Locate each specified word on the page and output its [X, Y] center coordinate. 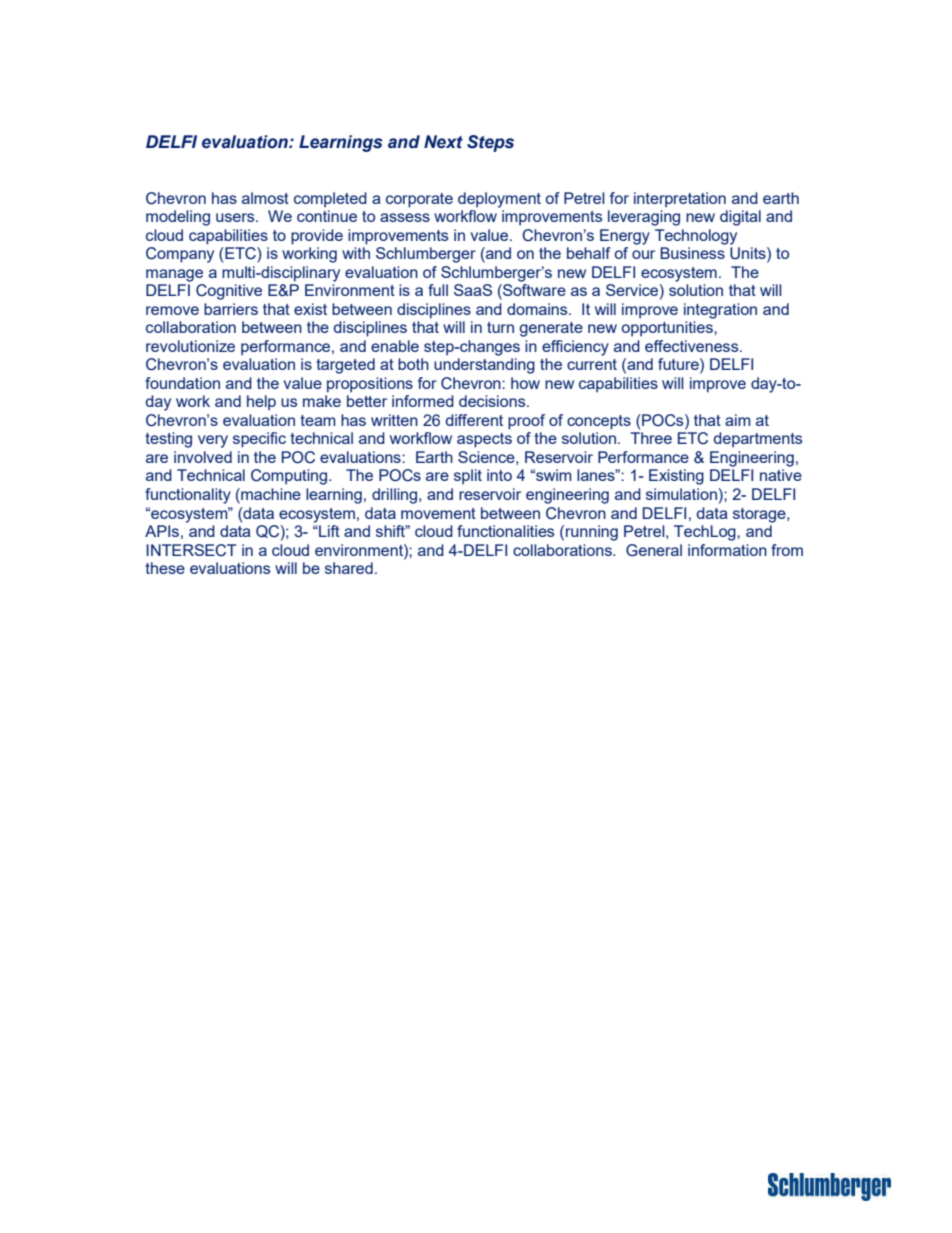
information [727, 550]
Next [443, 142]
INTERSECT [191, 550]
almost [265, 198]
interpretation [680, 200]
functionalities [505, 531]
